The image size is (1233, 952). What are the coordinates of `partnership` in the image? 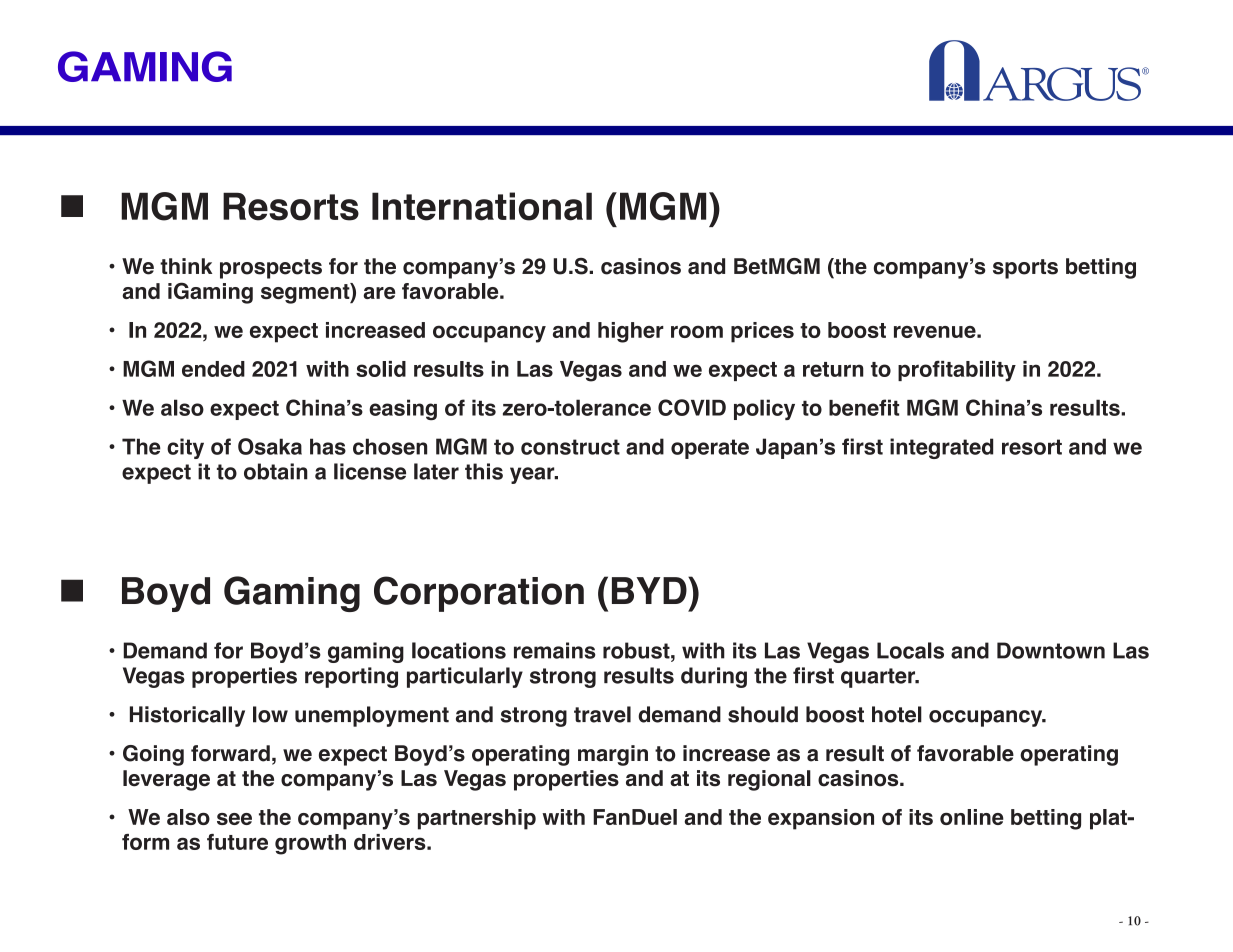 It's located at (477, 819).
